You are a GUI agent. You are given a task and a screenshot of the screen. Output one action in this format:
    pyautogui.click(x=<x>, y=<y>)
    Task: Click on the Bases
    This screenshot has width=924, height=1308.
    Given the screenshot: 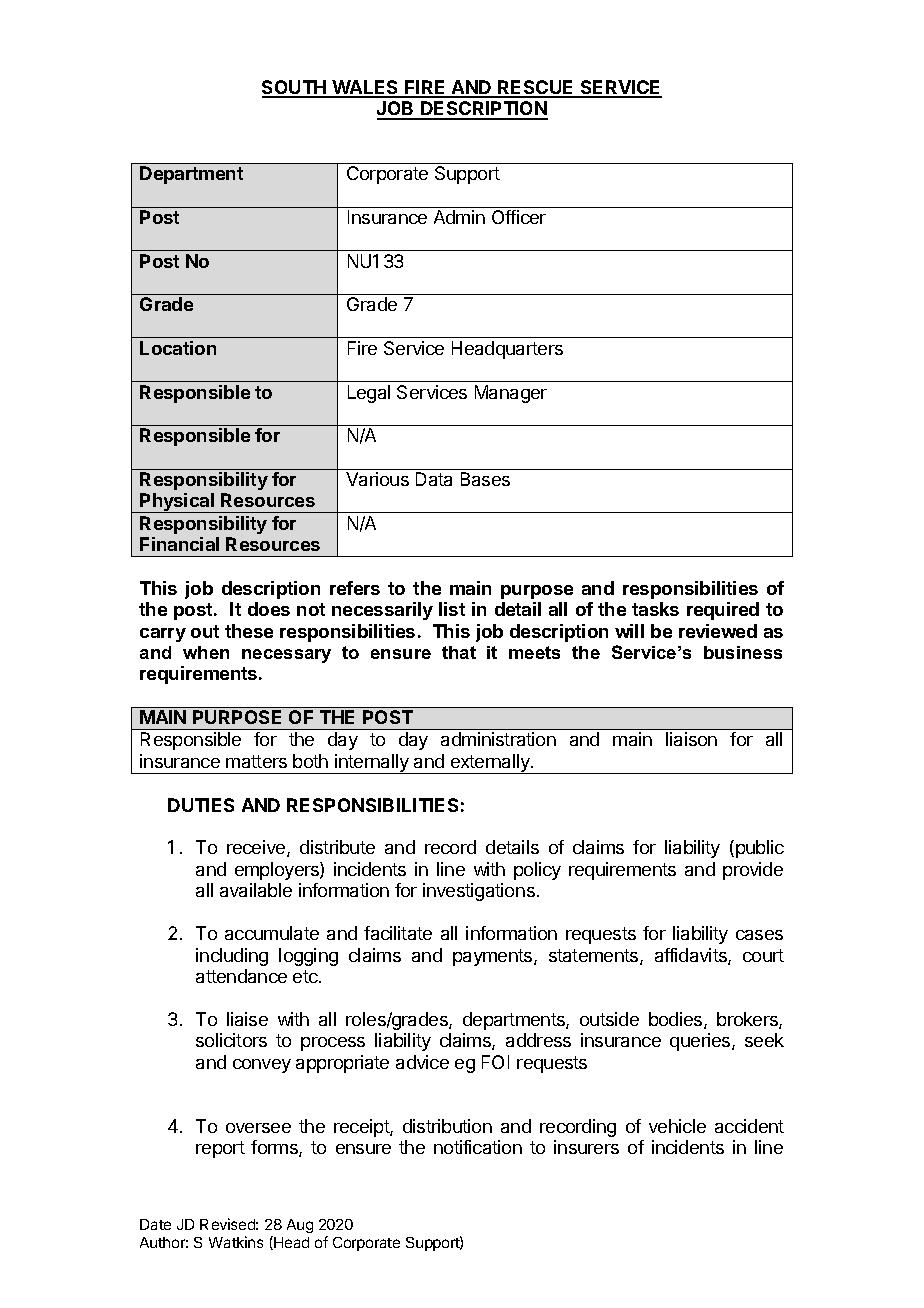 What is the action you would take?
    pyautogui.click(x=485, y=479)
